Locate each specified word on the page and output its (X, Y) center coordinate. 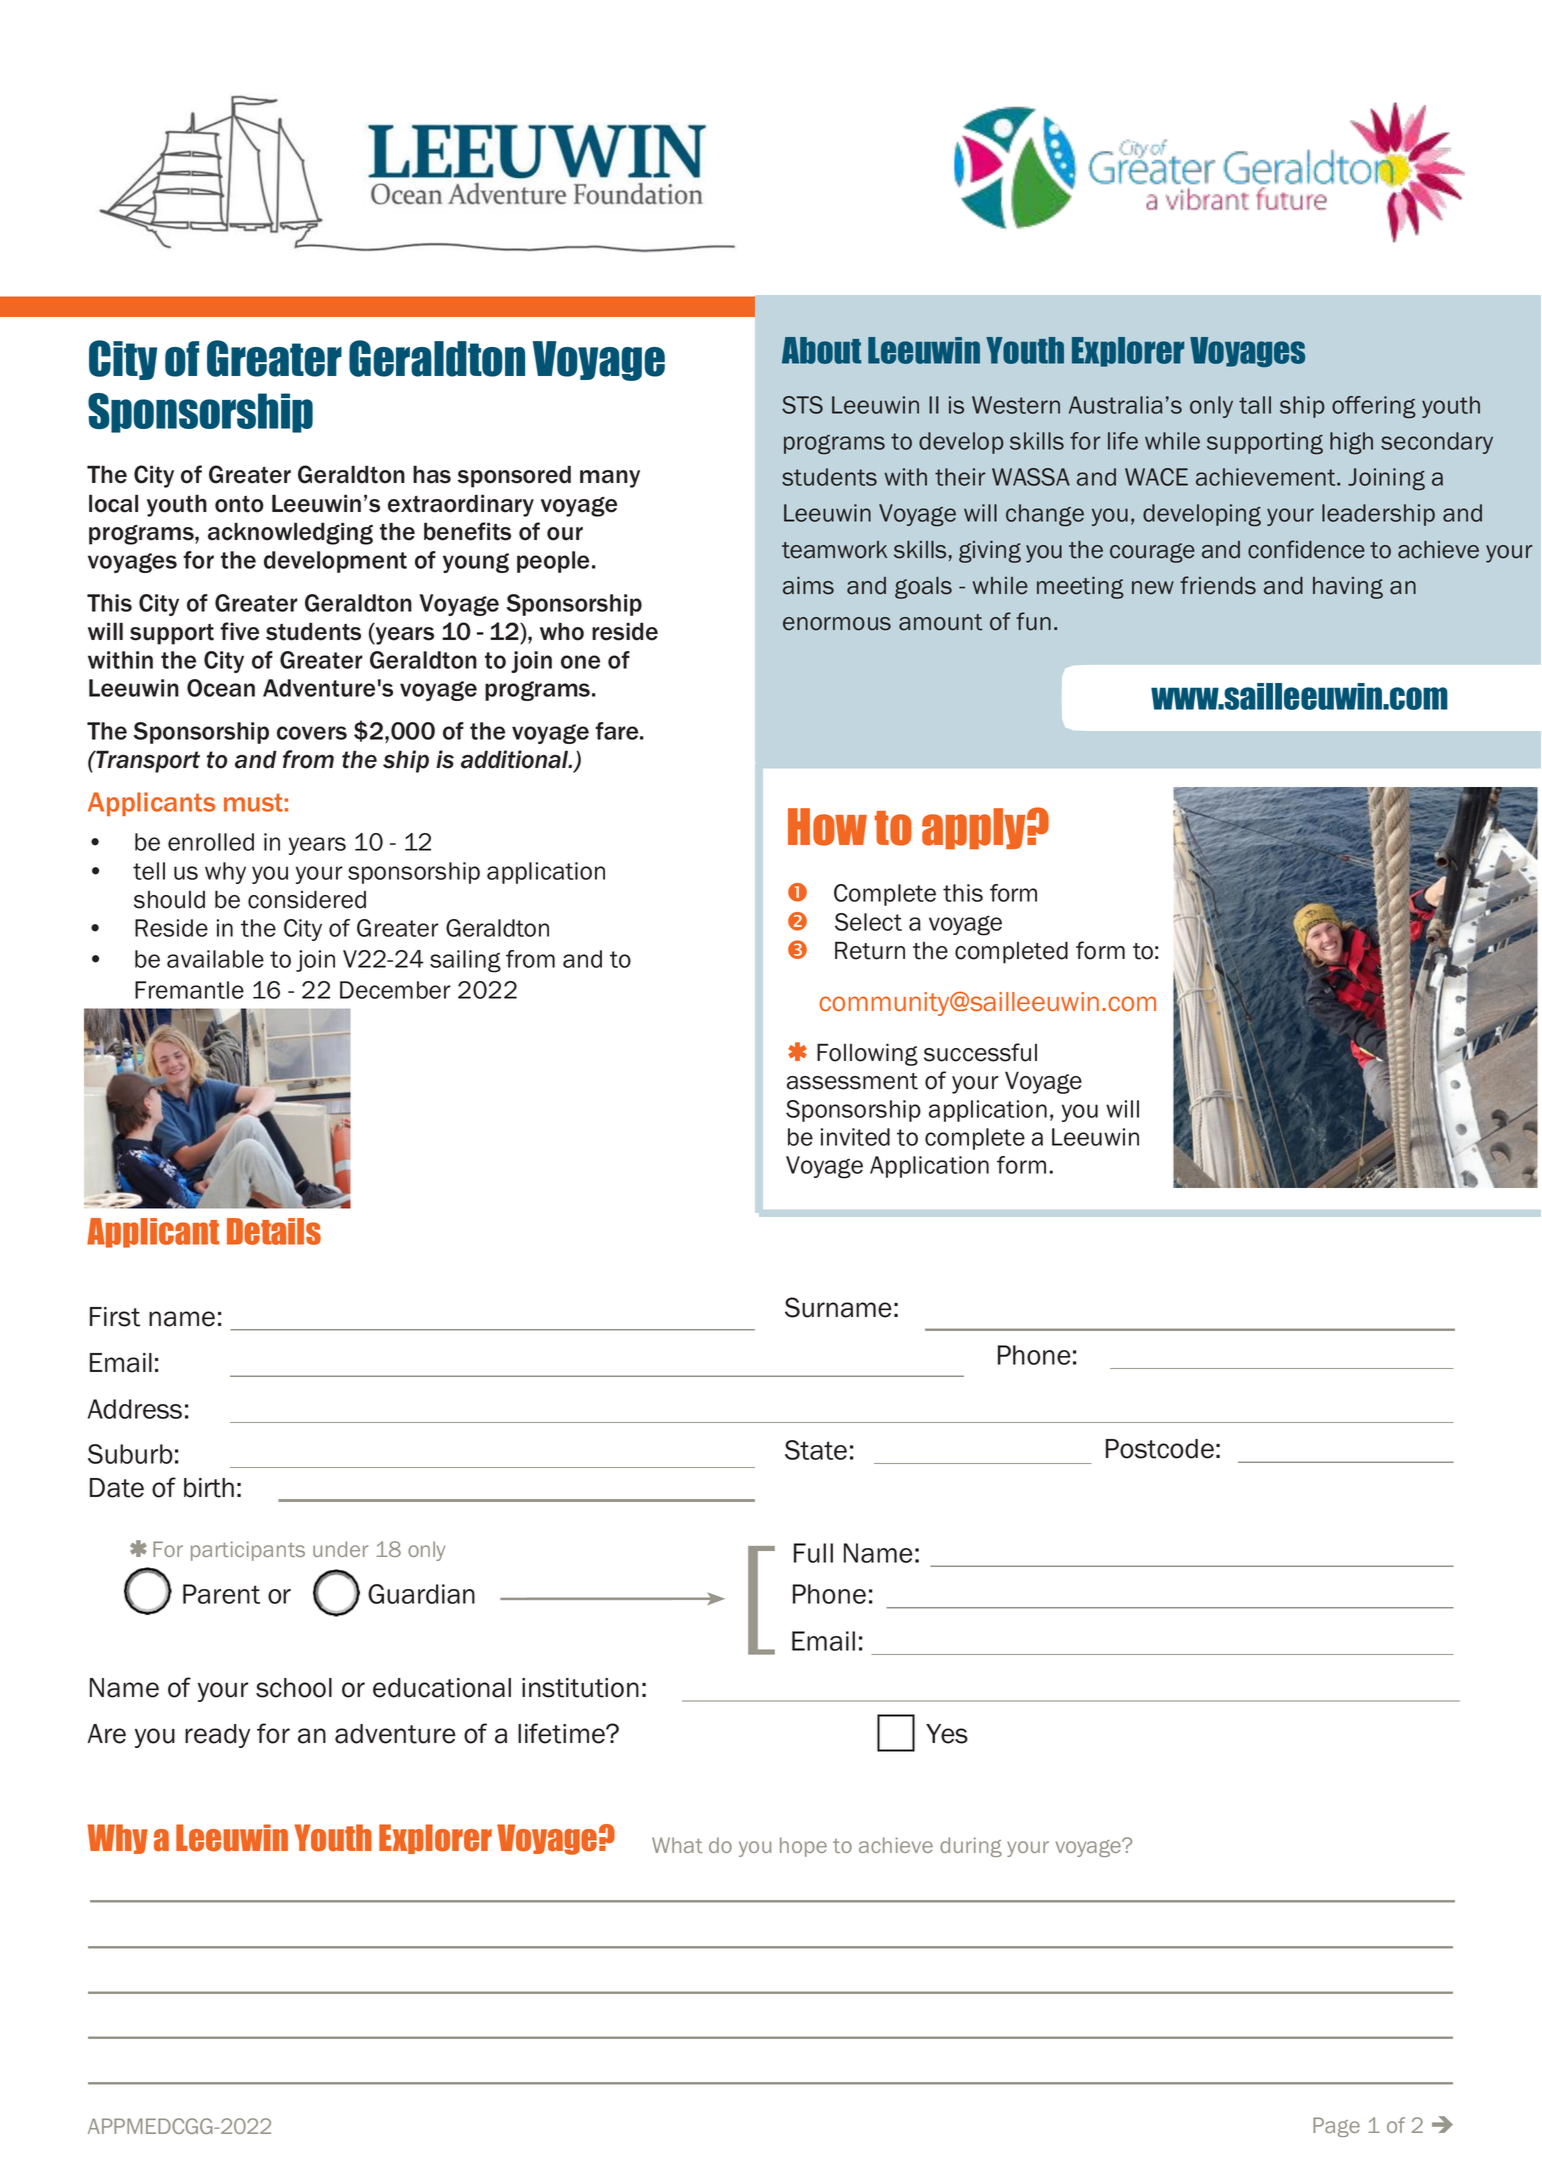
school (294, 1688)
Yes (947, 1734)
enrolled (211, 842)
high (1351, 443)
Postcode (1160, 1449)
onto (239, 504)
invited (855, 1137)
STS (802, 405)
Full (813, 1553)
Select (868, 922)
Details (274, 1231)
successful (980, 1052)
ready (217, 1736)
